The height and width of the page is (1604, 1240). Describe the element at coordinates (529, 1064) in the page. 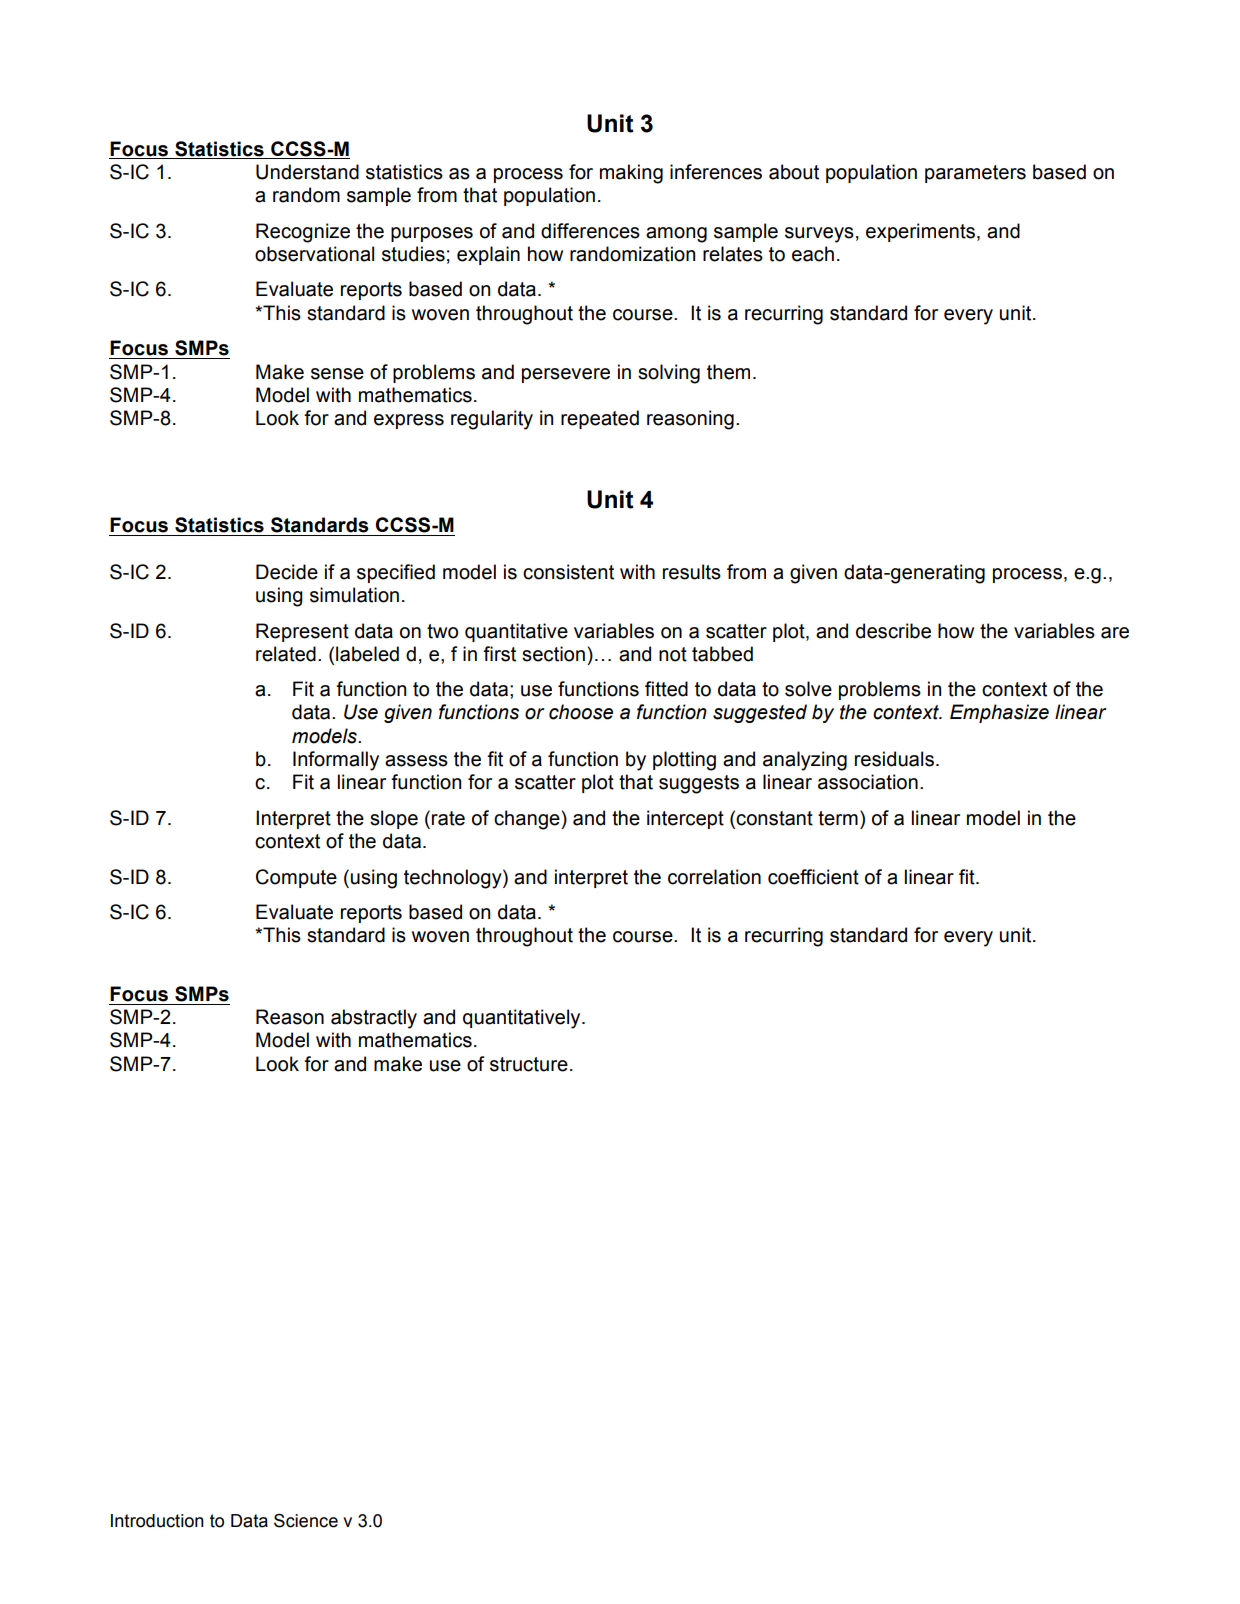

I see `structure` at that location.
